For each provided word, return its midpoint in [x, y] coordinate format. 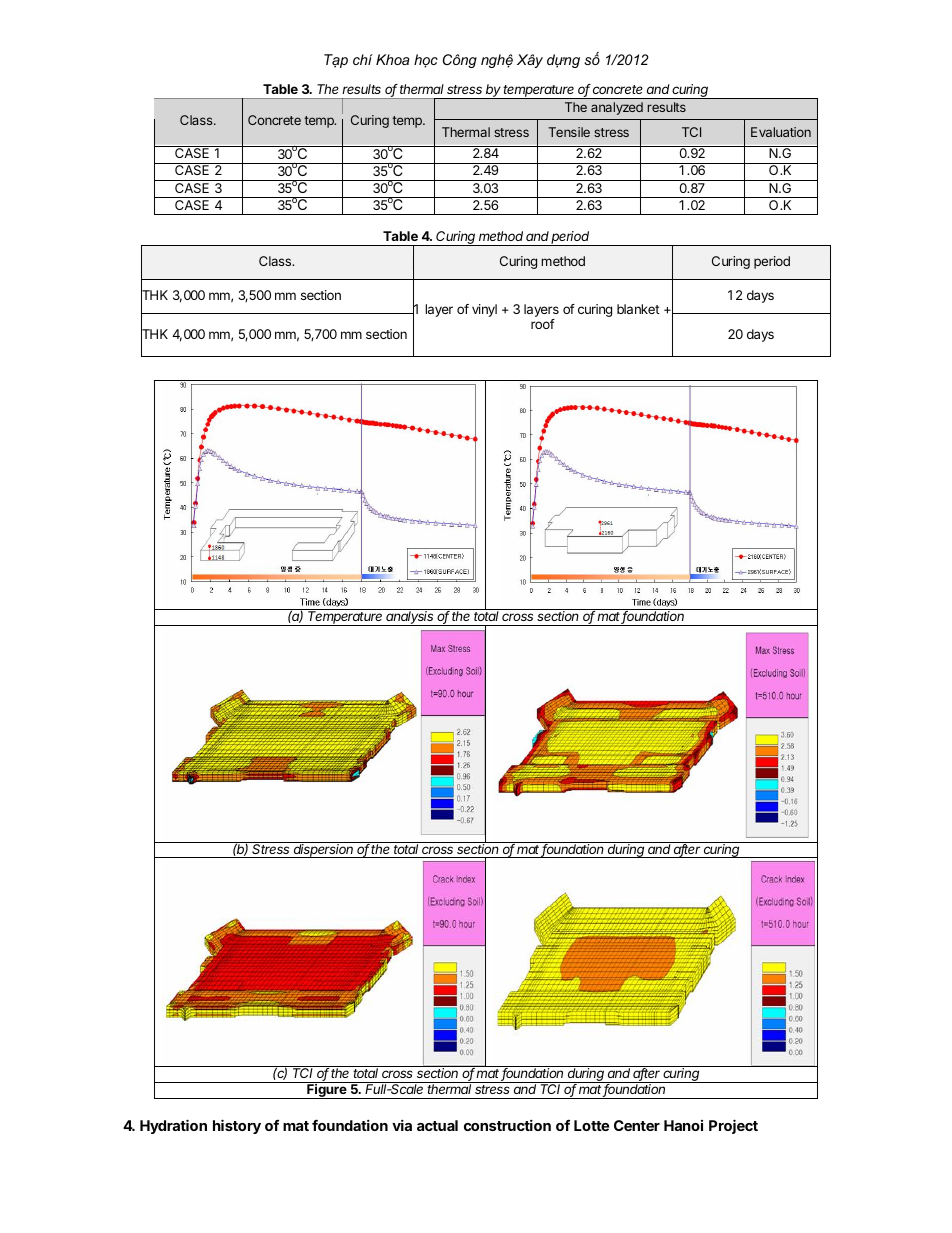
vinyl [484, 310]
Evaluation [781, 132]
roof [543, 324]
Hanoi [683, 1125]
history [237, 1126]
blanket [638, 309]
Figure [327, 1090]
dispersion [324, 850]
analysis [410, 618]
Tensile [569, 132]
